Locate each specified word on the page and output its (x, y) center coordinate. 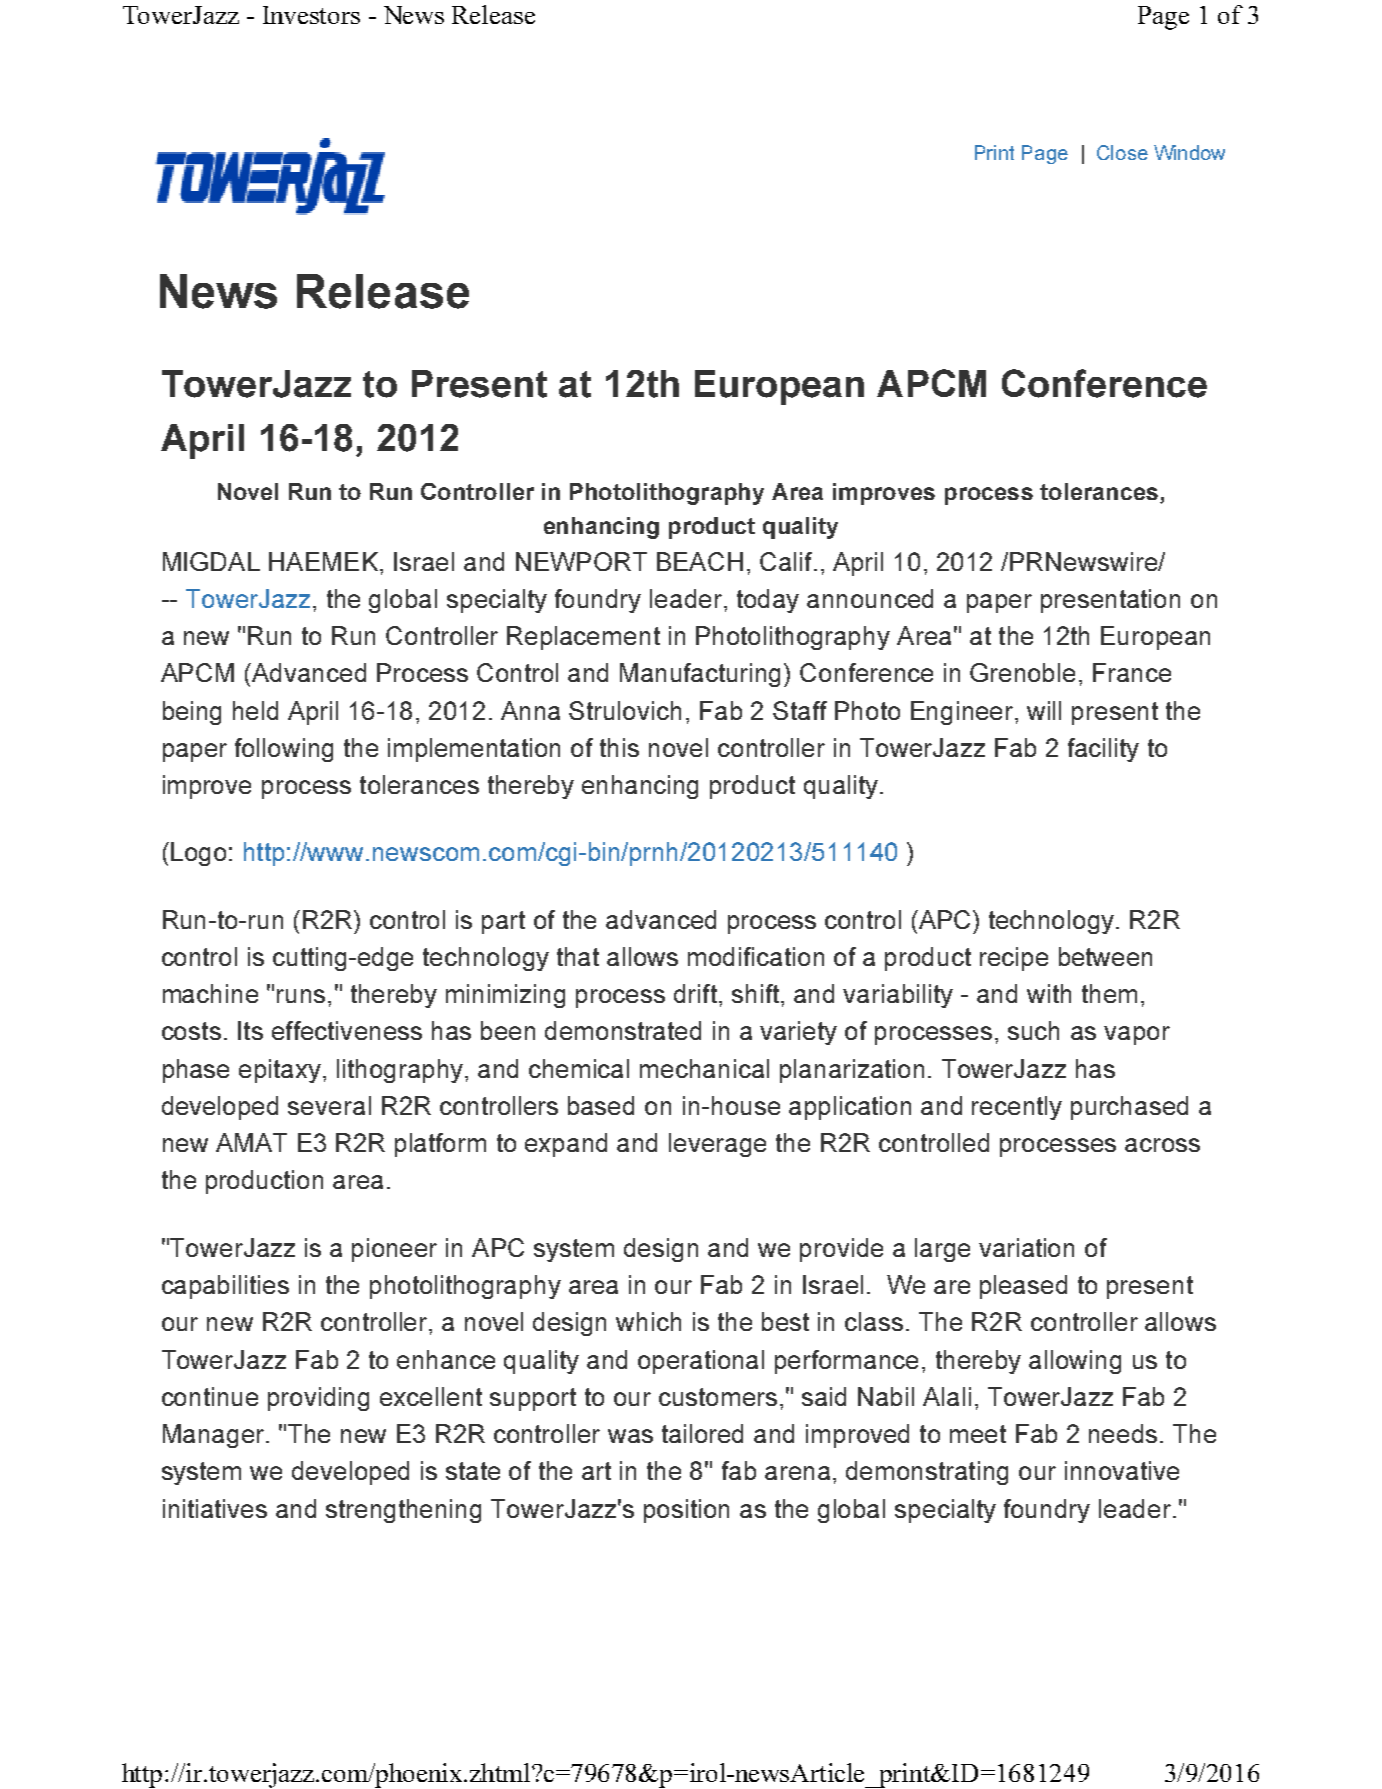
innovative (1122, 1470)
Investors (311, 15)
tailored (702, 1433)
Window (1189, 152)
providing (318, 1399)
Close (1122, 152)
